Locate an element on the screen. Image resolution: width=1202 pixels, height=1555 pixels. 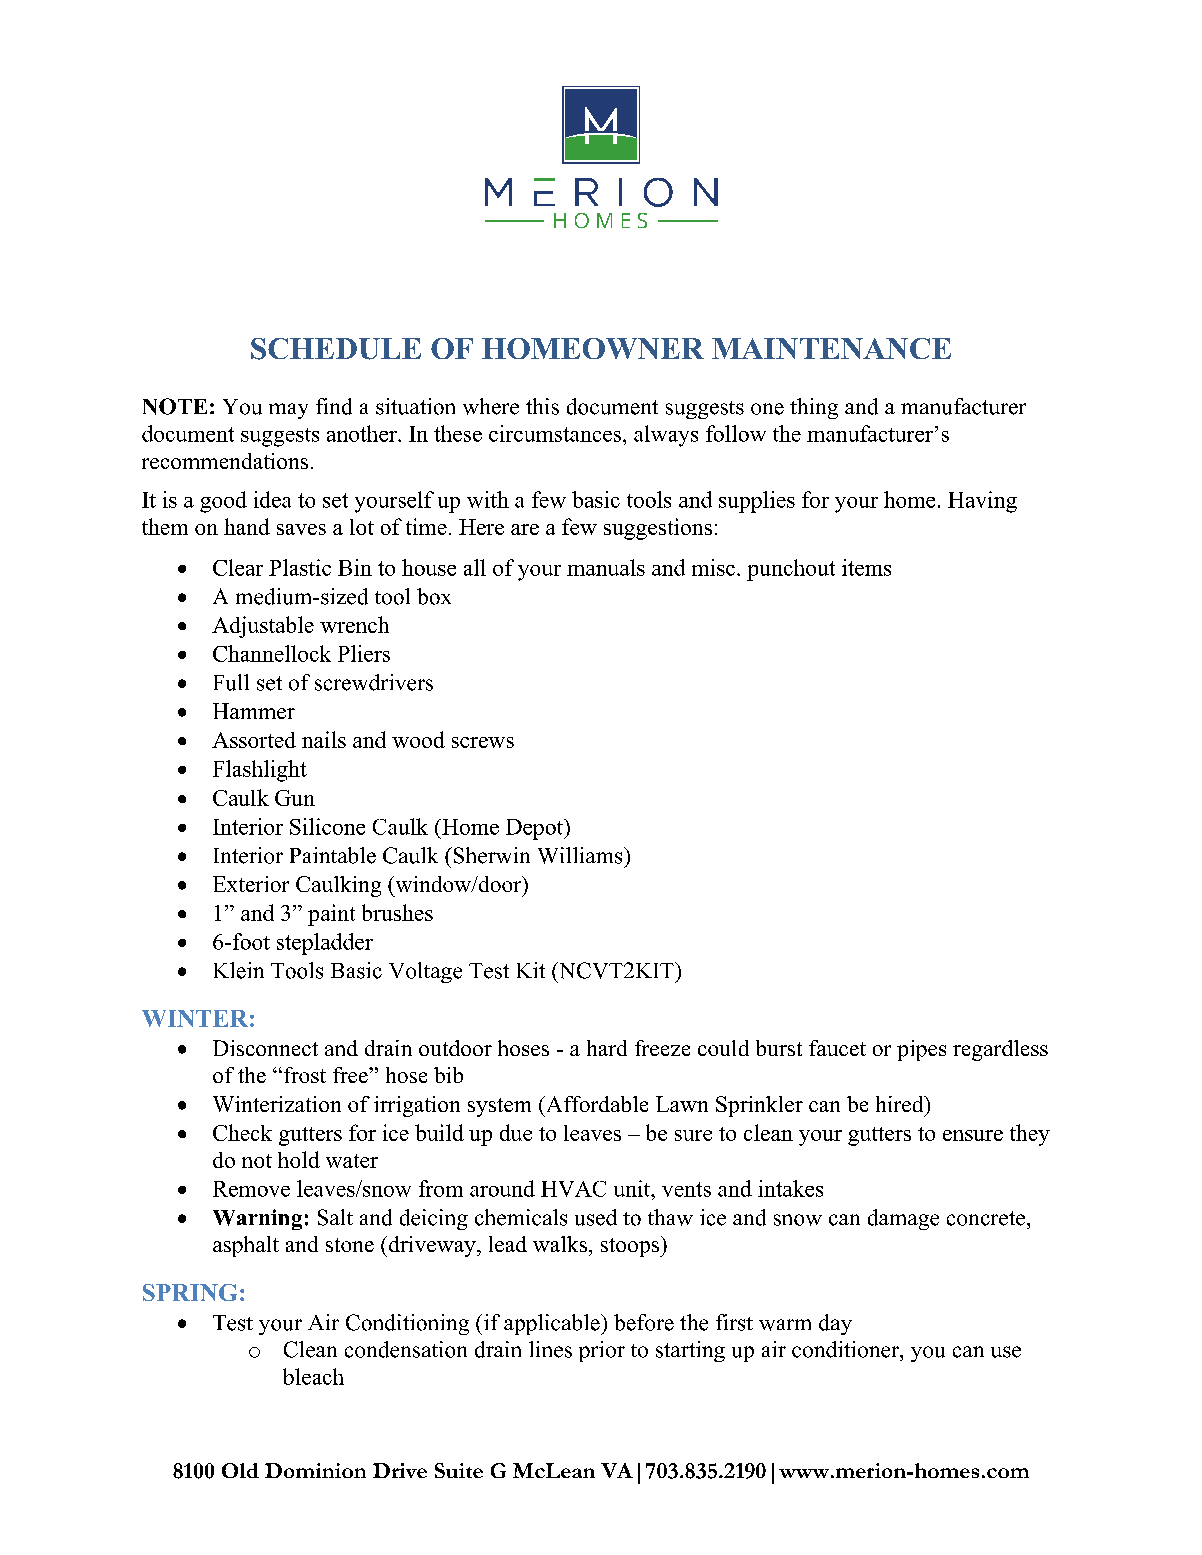
damage is located at coordinates (903, 1219).
